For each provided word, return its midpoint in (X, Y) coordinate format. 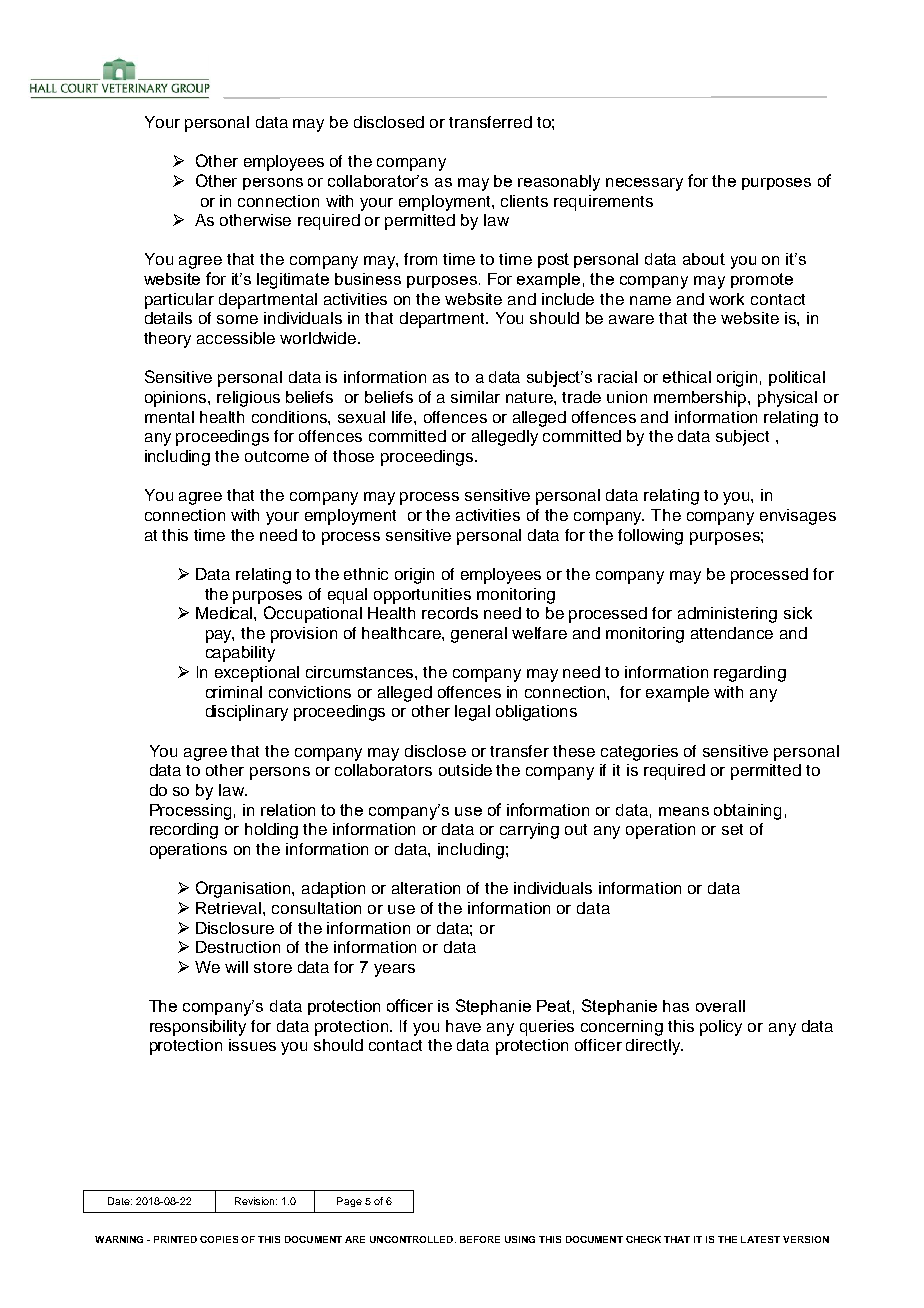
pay (220, 636)
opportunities (422, 596)
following (650, 537)
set (732, 829)
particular (179, 301)
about (704, 259)
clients (524, 201)
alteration (426, 888)
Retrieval (230, 908)
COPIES (219, 1239)
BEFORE (480, 1239)
